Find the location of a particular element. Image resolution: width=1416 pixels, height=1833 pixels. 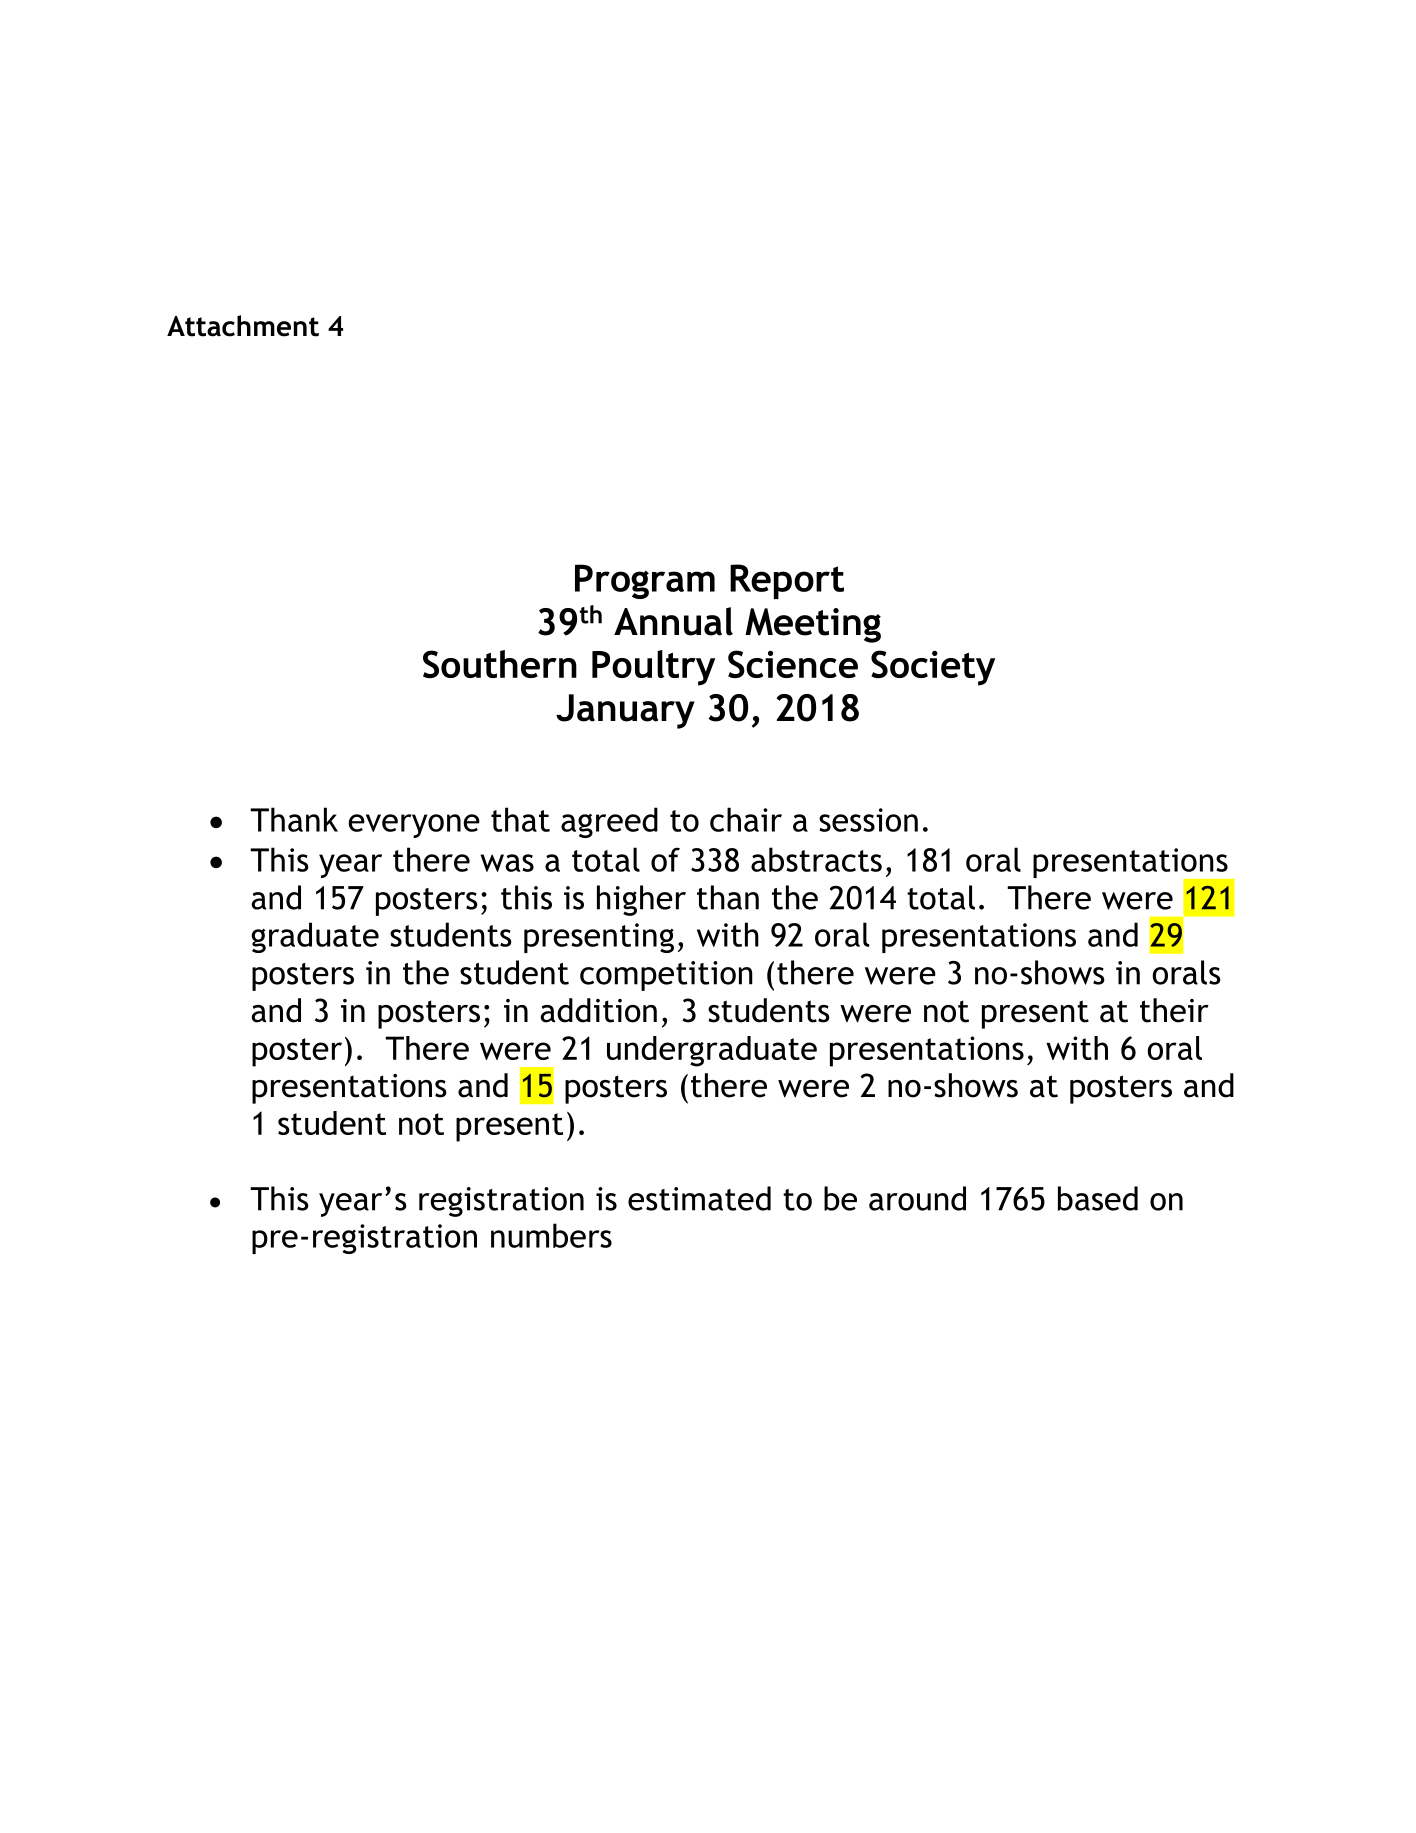

Program is located at coordinates (645, 581).
